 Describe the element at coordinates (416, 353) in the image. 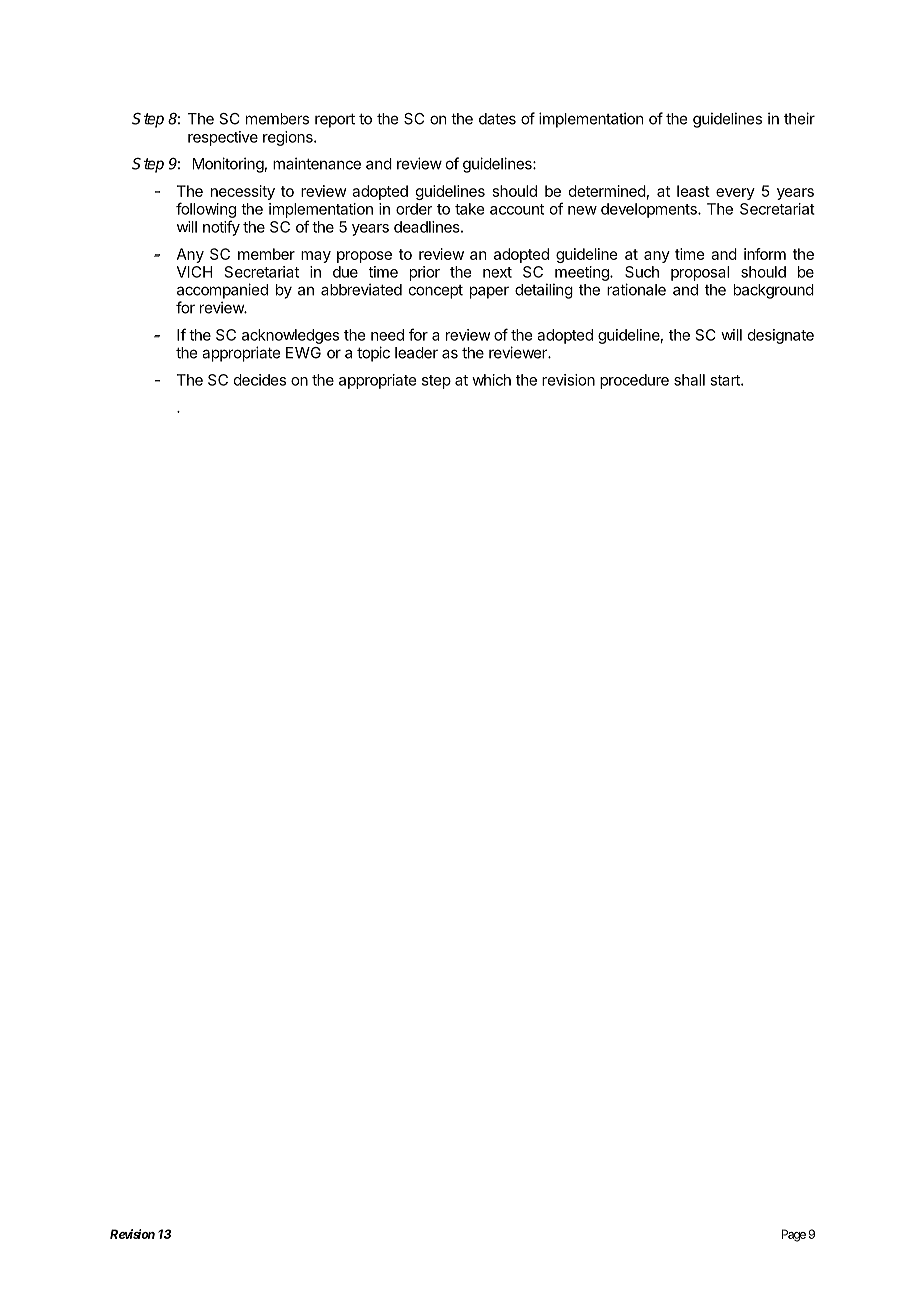

I see `leader` at that location.
